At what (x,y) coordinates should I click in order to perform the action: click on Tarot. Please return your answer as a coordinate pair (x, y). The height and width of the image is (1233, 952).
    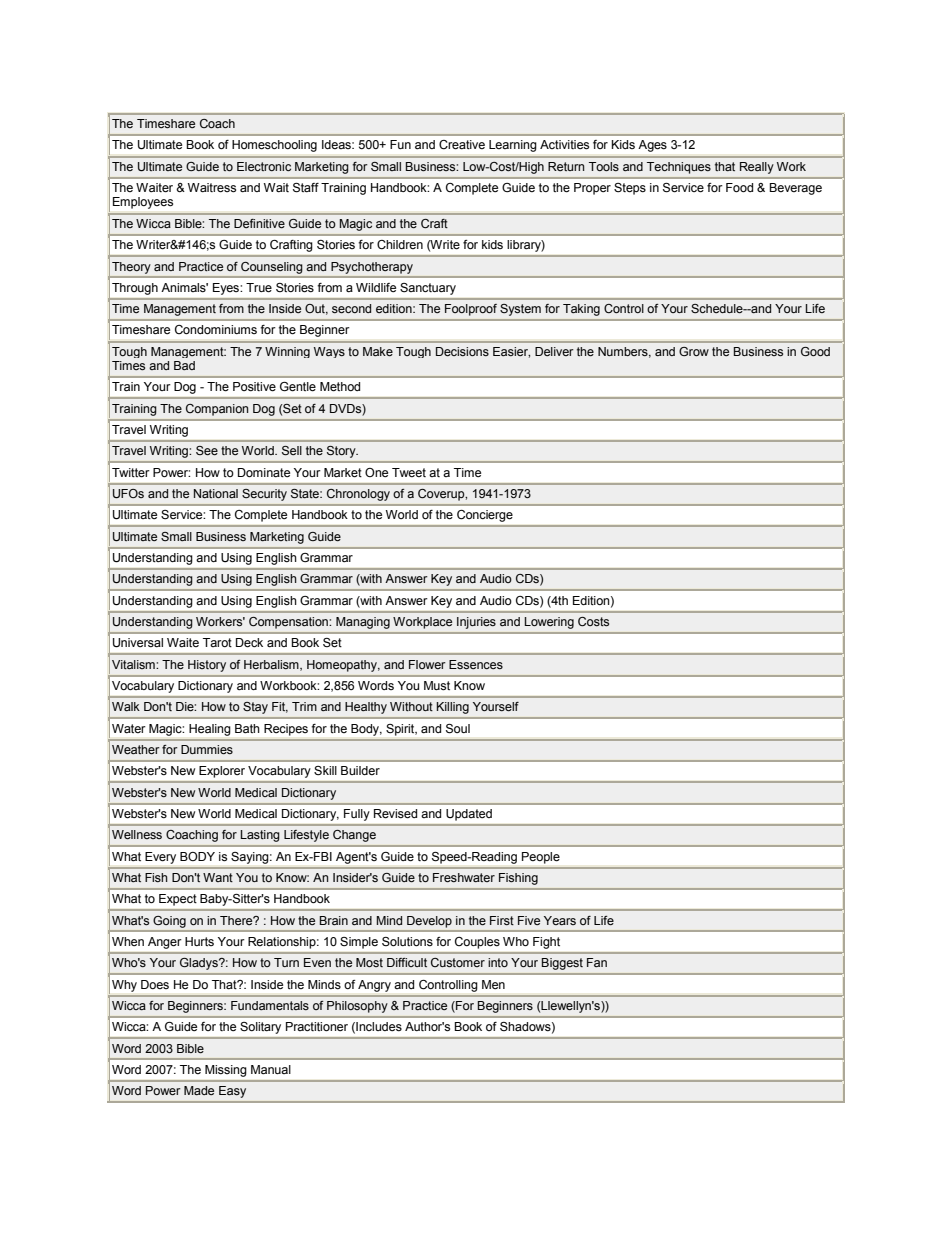
    Looking at the image, I should click on (217, 642).
